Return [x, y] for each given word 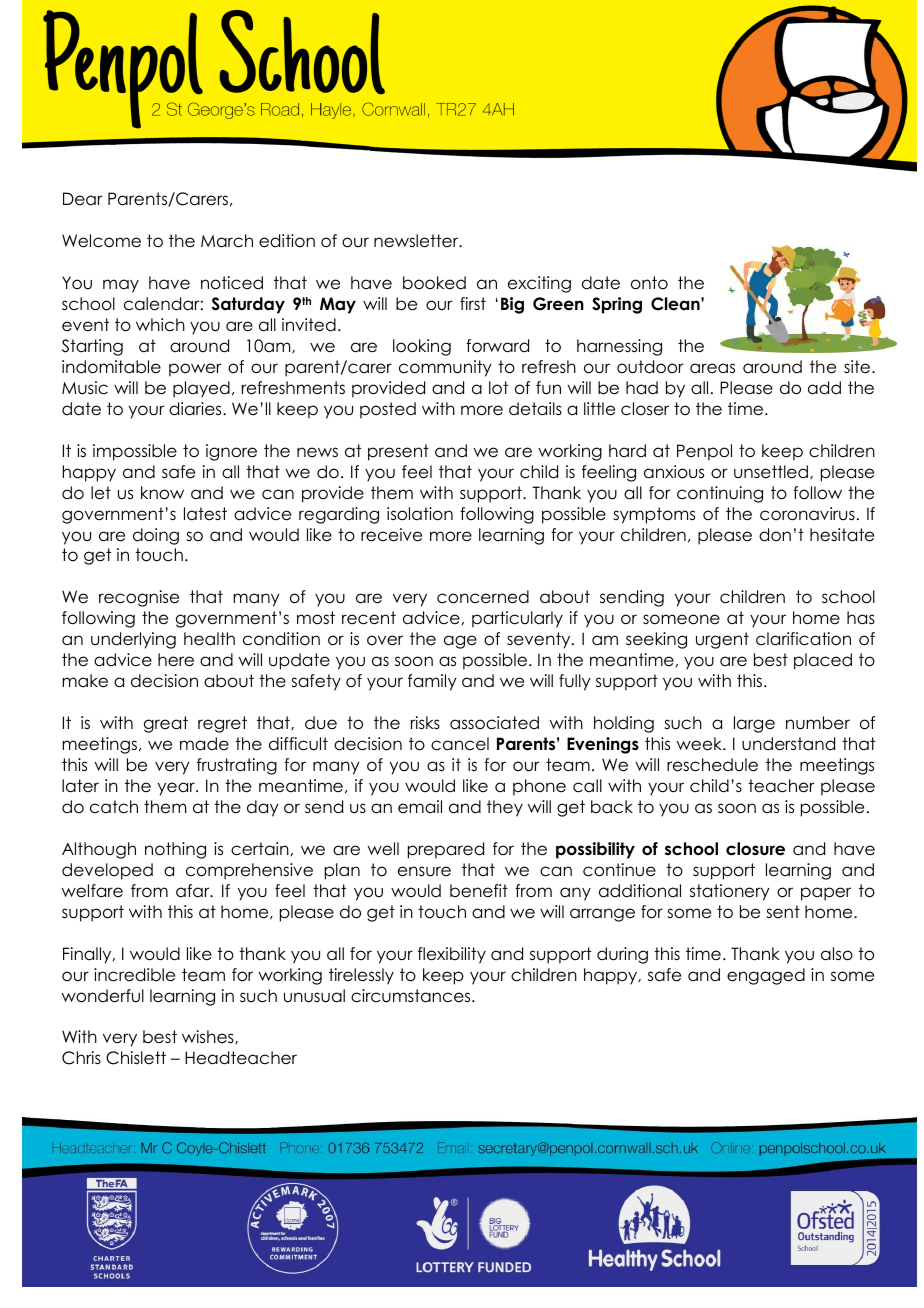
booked [434, 283]
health [209, 639]
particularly [517, 619]
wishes [209, 1037]
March [227, 241]
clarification [803, 639]
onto [649, 283]
